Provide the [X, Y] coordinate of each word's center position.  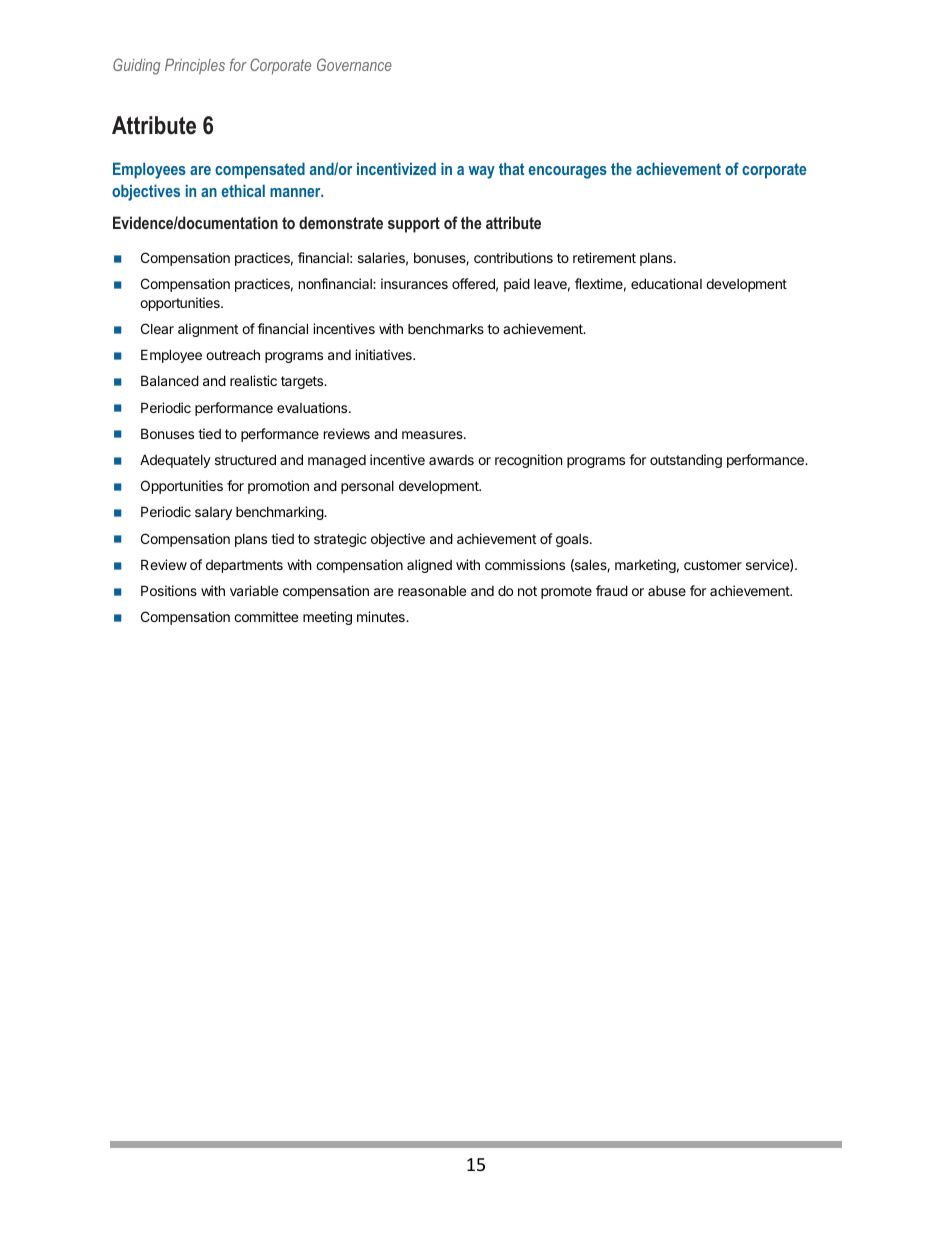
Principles [195, 67]
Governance [354, 64]
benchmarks [446, 328]
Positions [169, 590]
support [414, 225]
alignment [208, 330]
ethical [243, 190]
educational [666, 283]
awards [451, 460]
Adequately [175, 461]
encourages [567, 172]
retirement [604, 257]
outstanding [686, 461]
